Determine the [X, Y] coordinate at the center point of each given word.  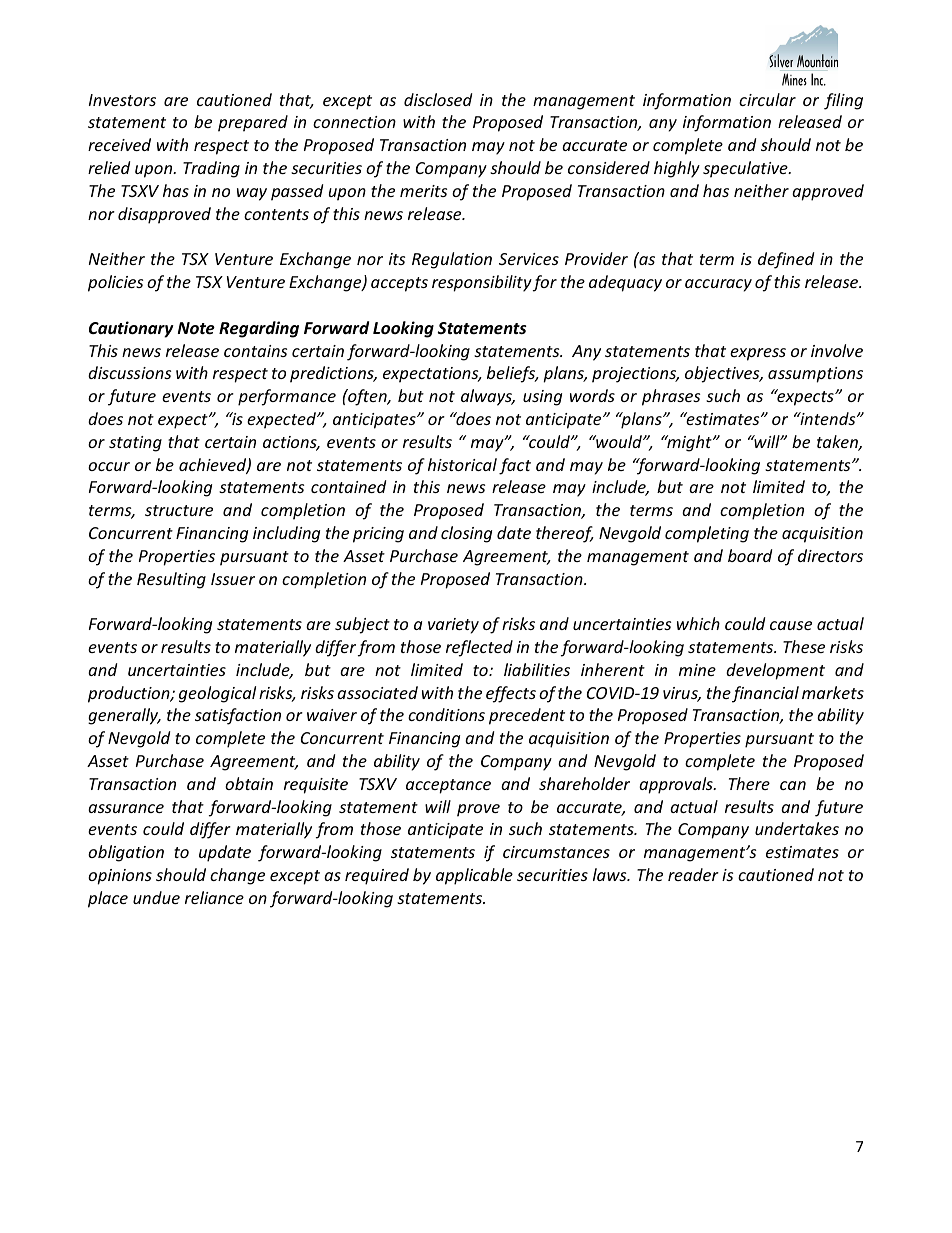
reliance [214, 897]
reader [693, 874]
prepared [253, 123]
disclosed [438, 99]
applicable [474, 876]
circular [767, 99]
